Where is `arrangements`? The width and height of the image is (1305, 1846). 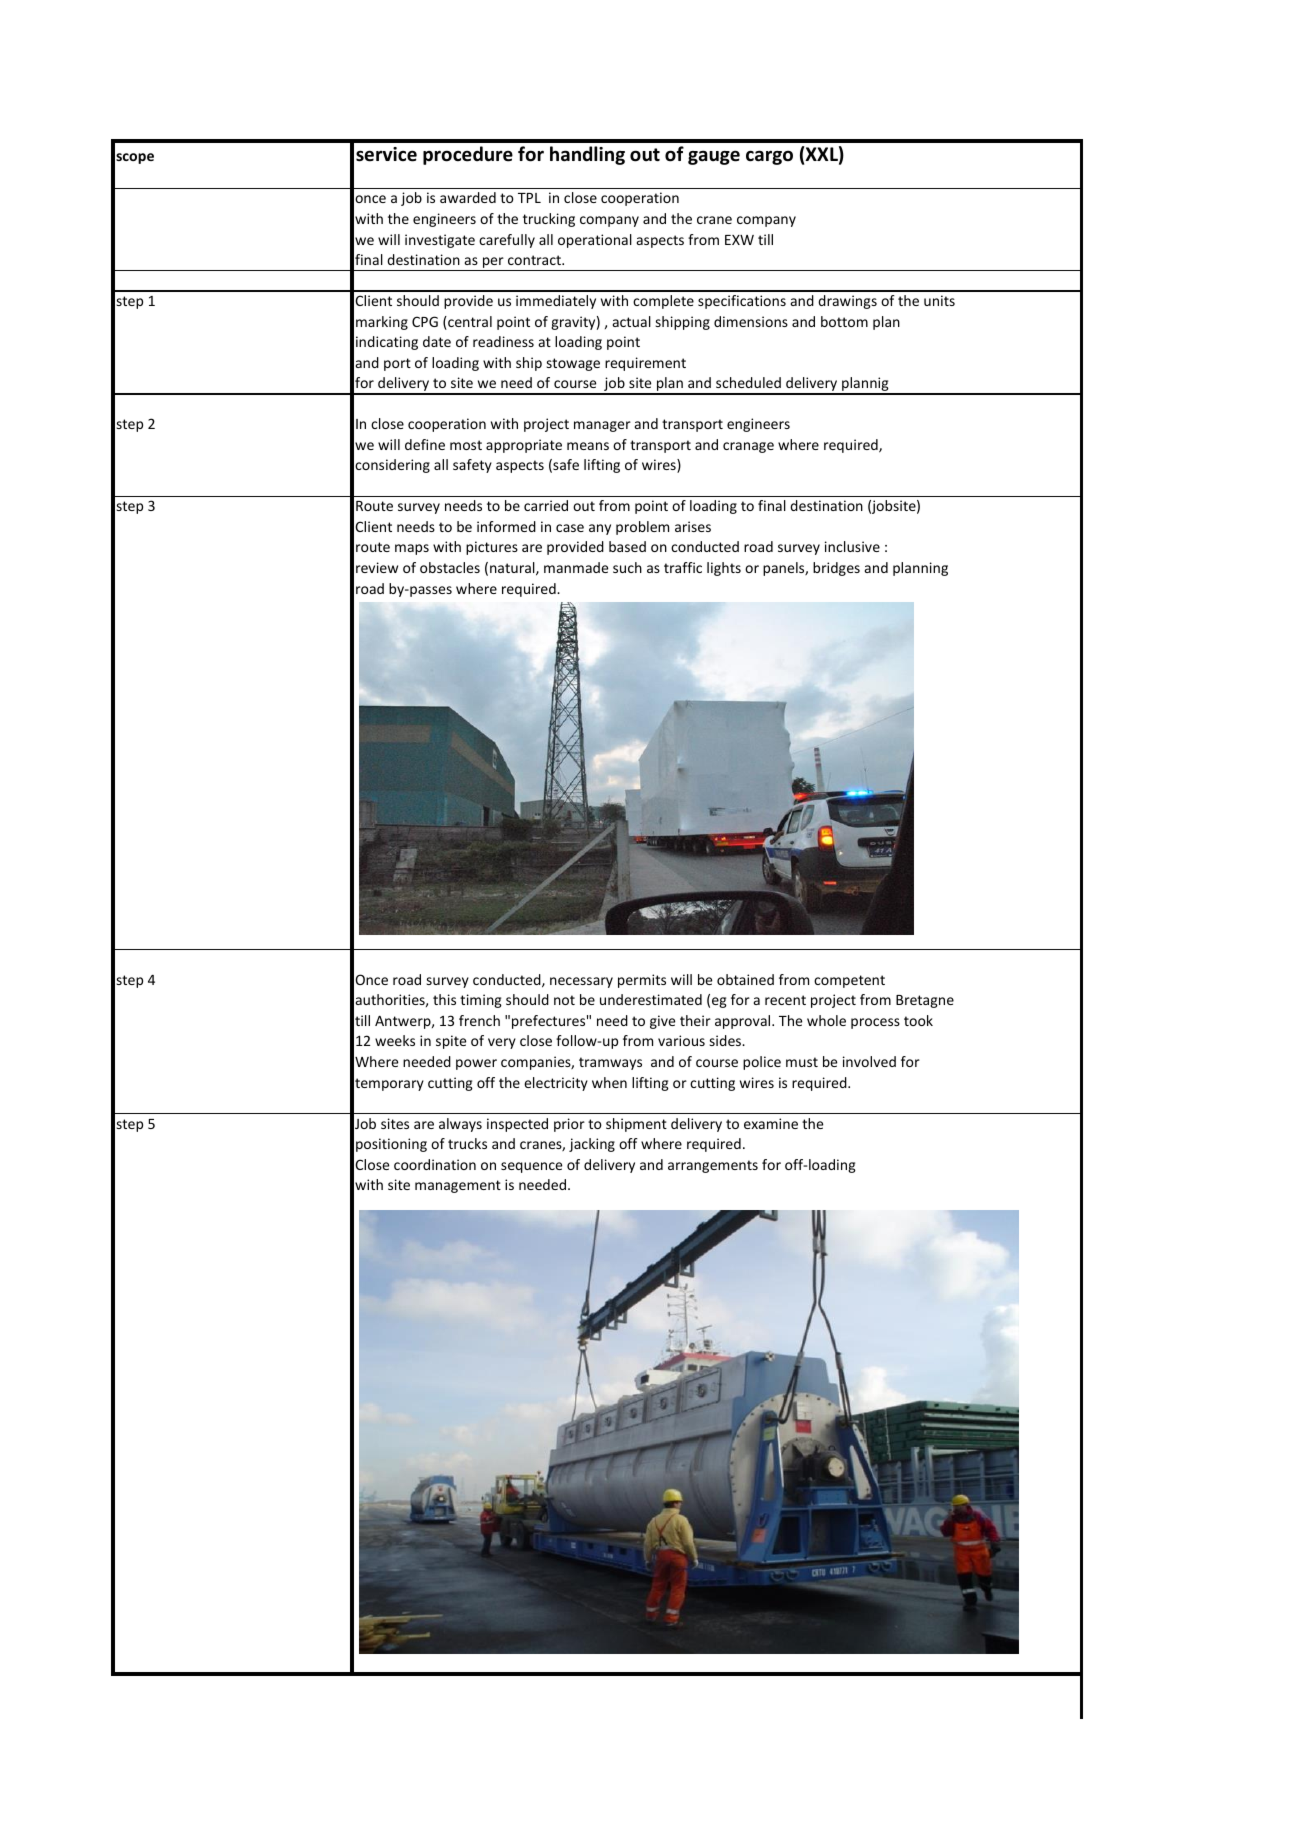
arrangements is located at coordinates (713, 1166).
